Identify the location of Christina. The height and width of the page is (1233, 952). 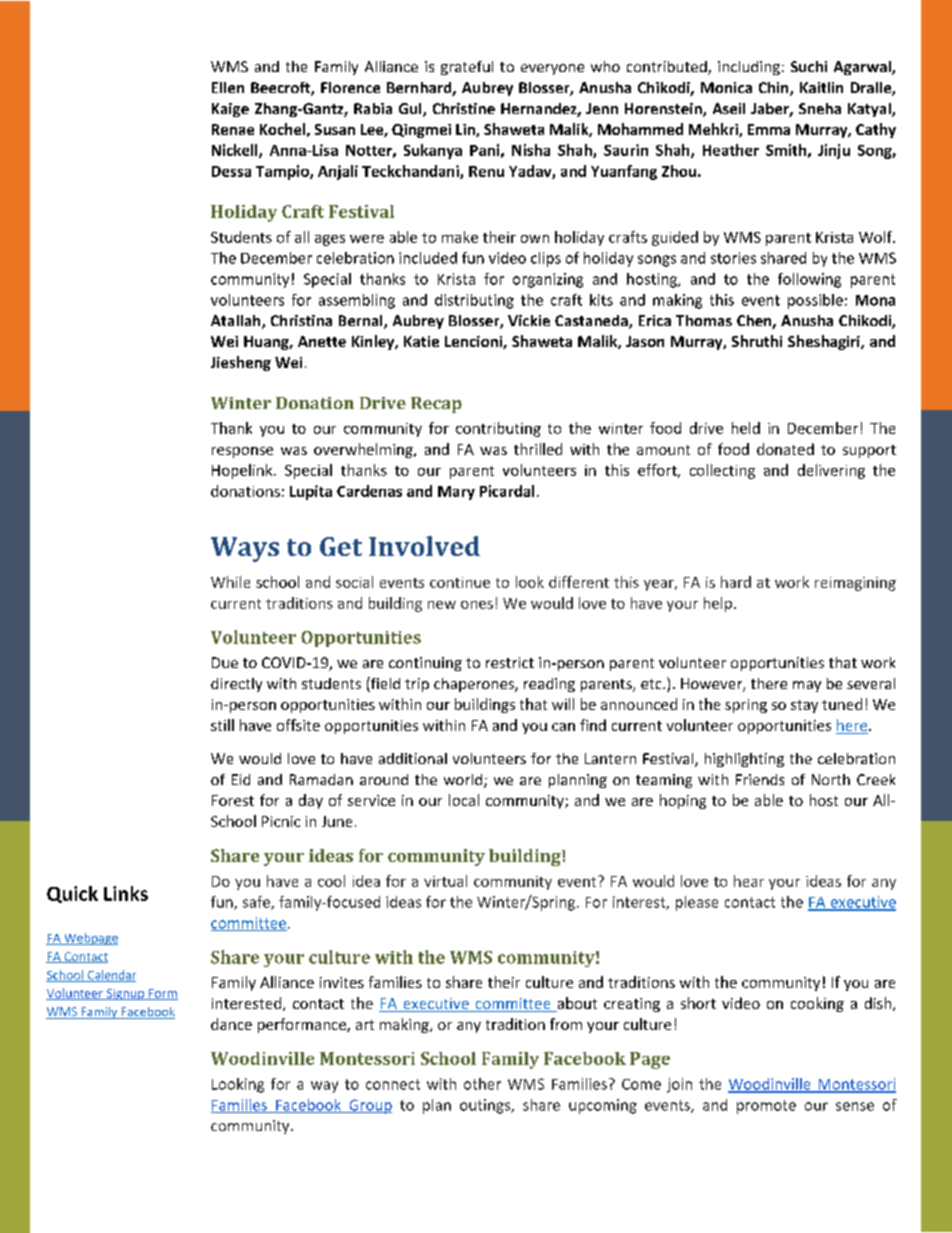
(301, 320).
